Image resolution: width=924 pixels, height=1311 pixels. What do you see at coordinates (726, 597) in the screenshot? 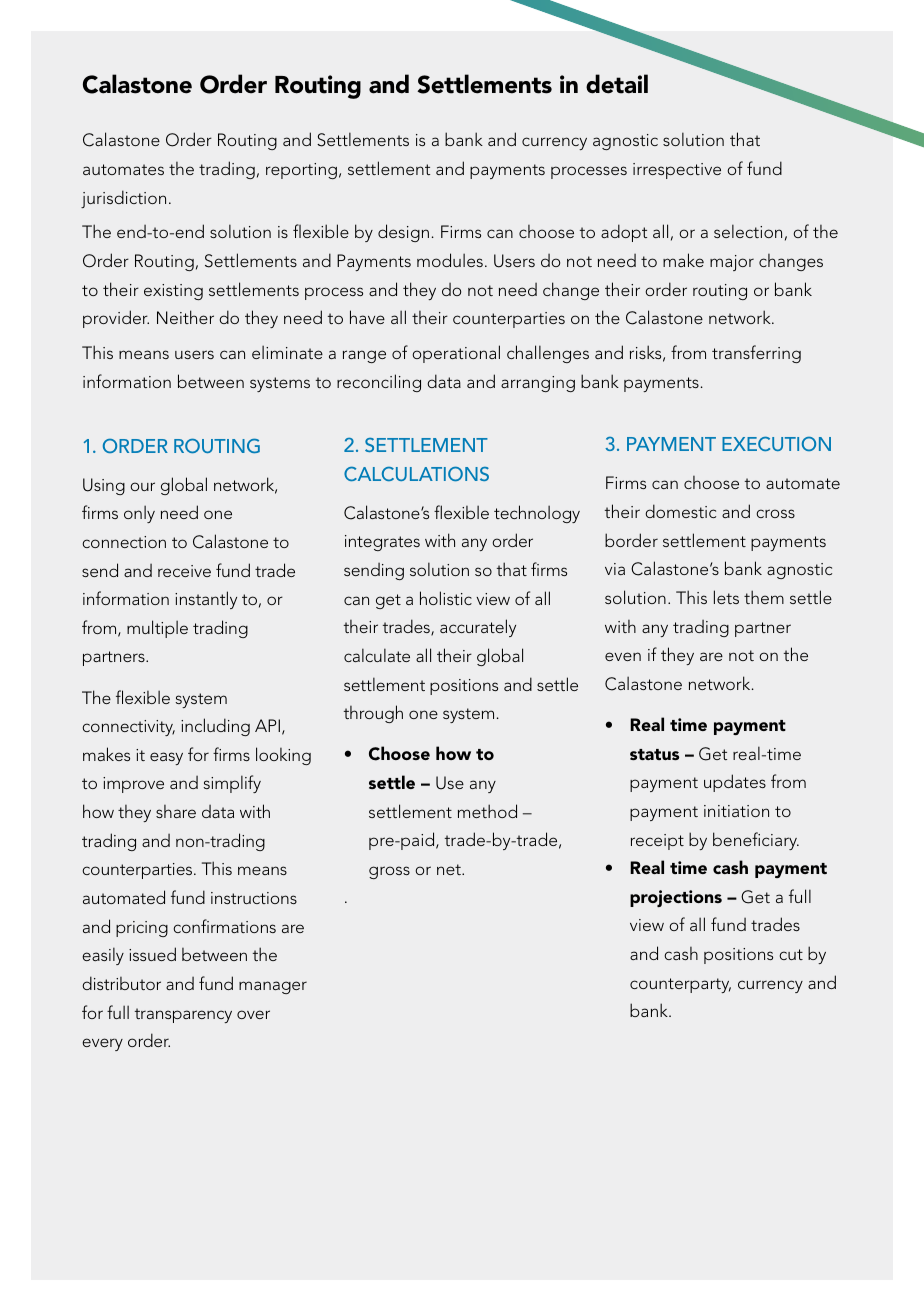
I see `lets` at bounding box center [726, 597].
